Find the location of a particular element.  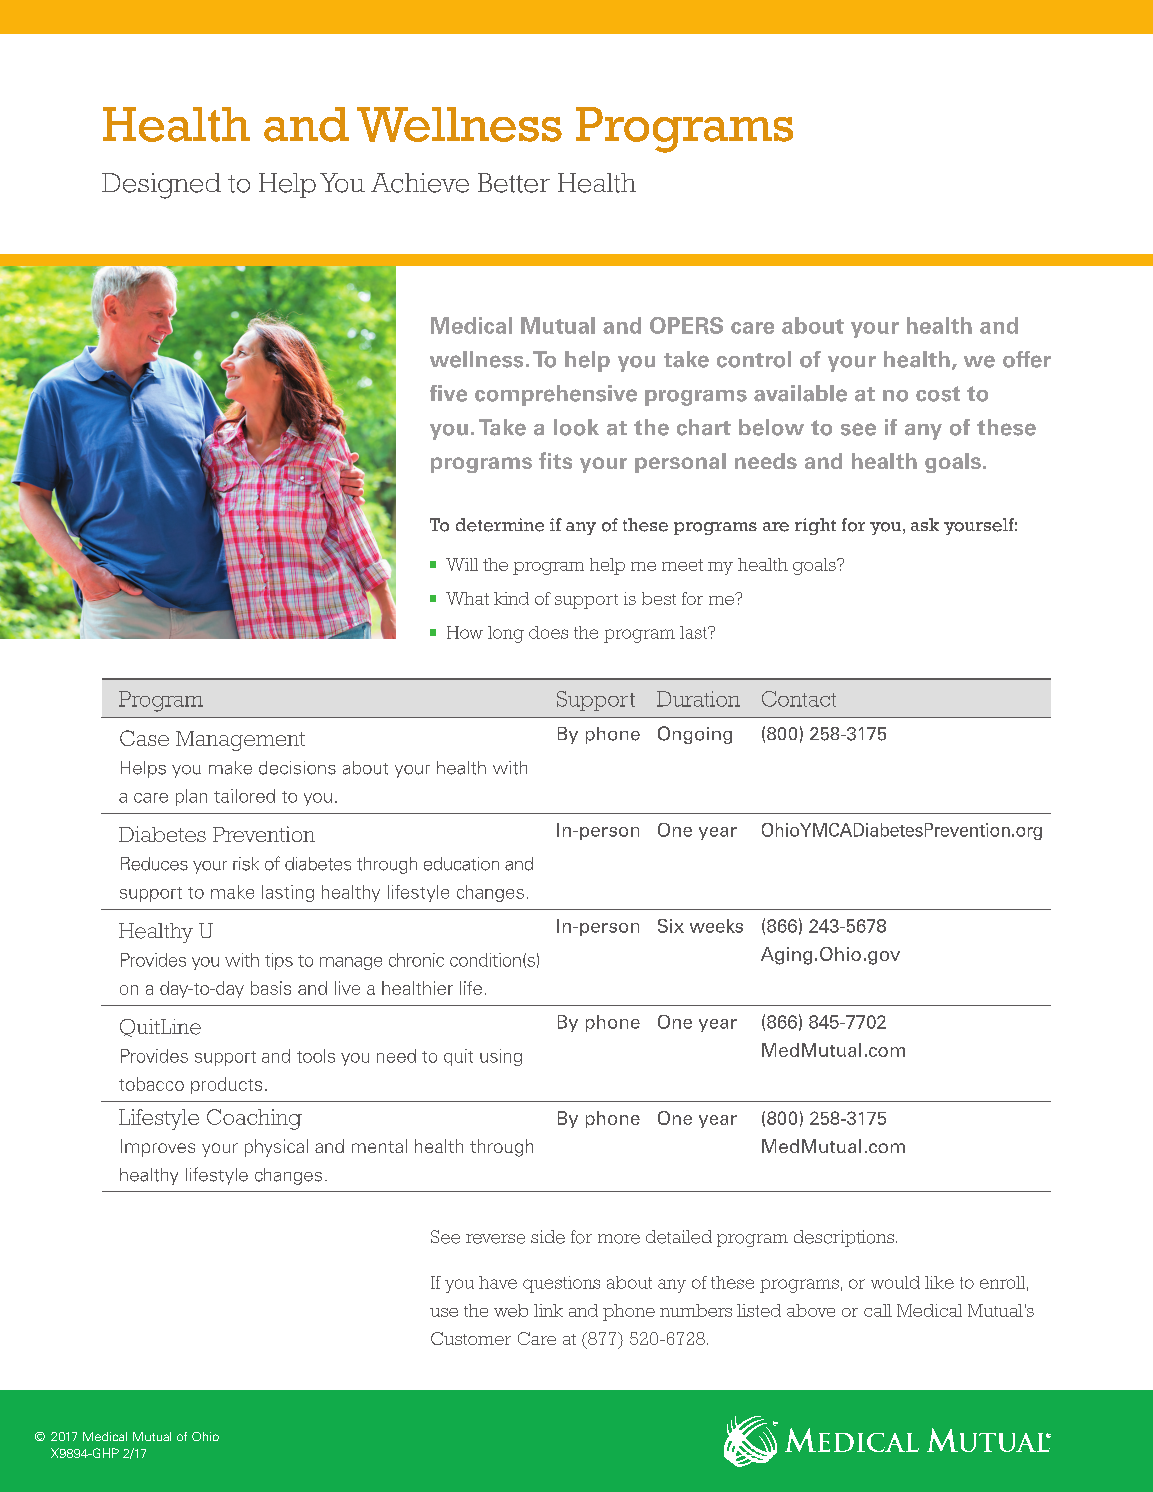

Designed is located at coordinates (161, 186).
